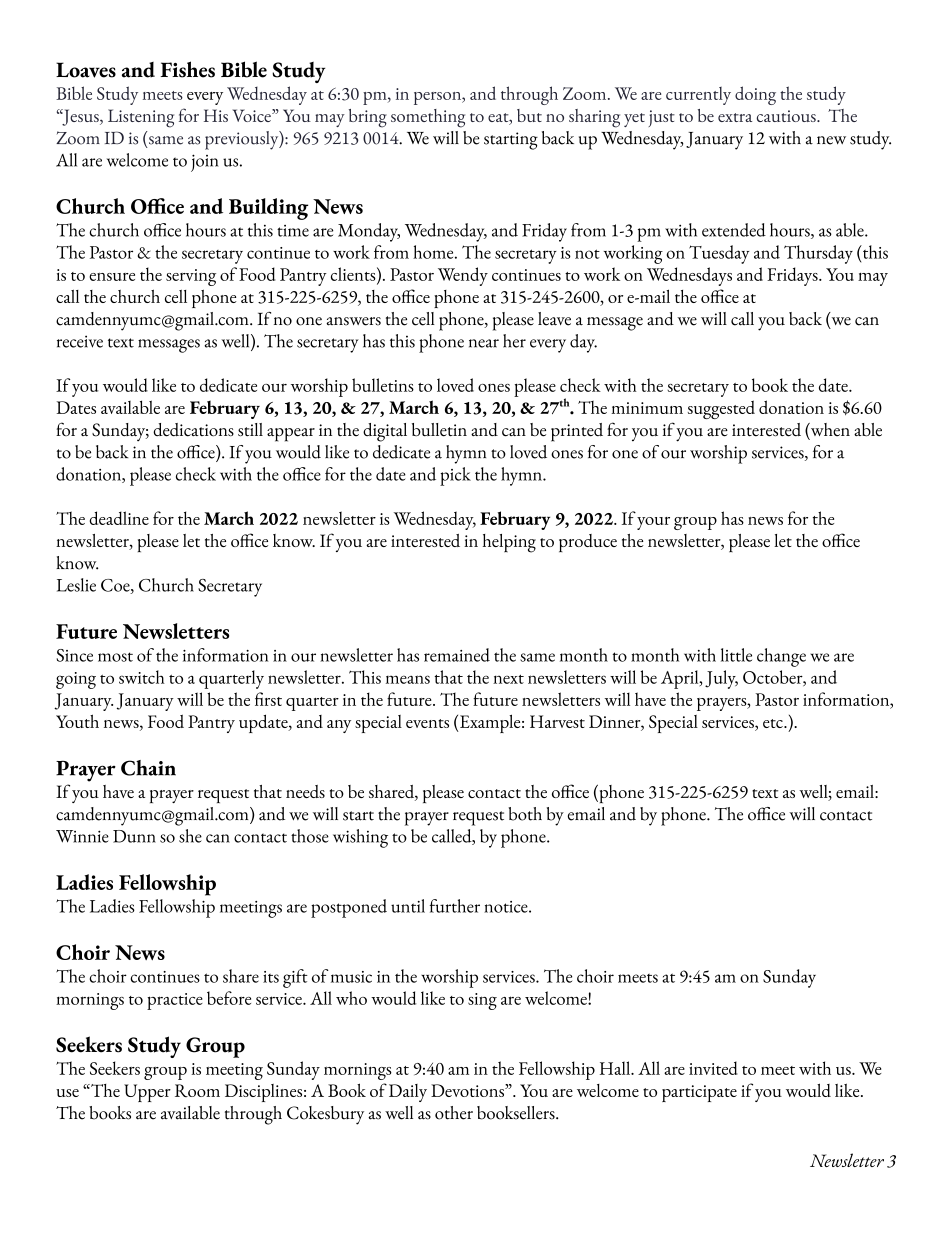  Describe the element at coordinates (427, 723) in the page. I see `events` at that location.
